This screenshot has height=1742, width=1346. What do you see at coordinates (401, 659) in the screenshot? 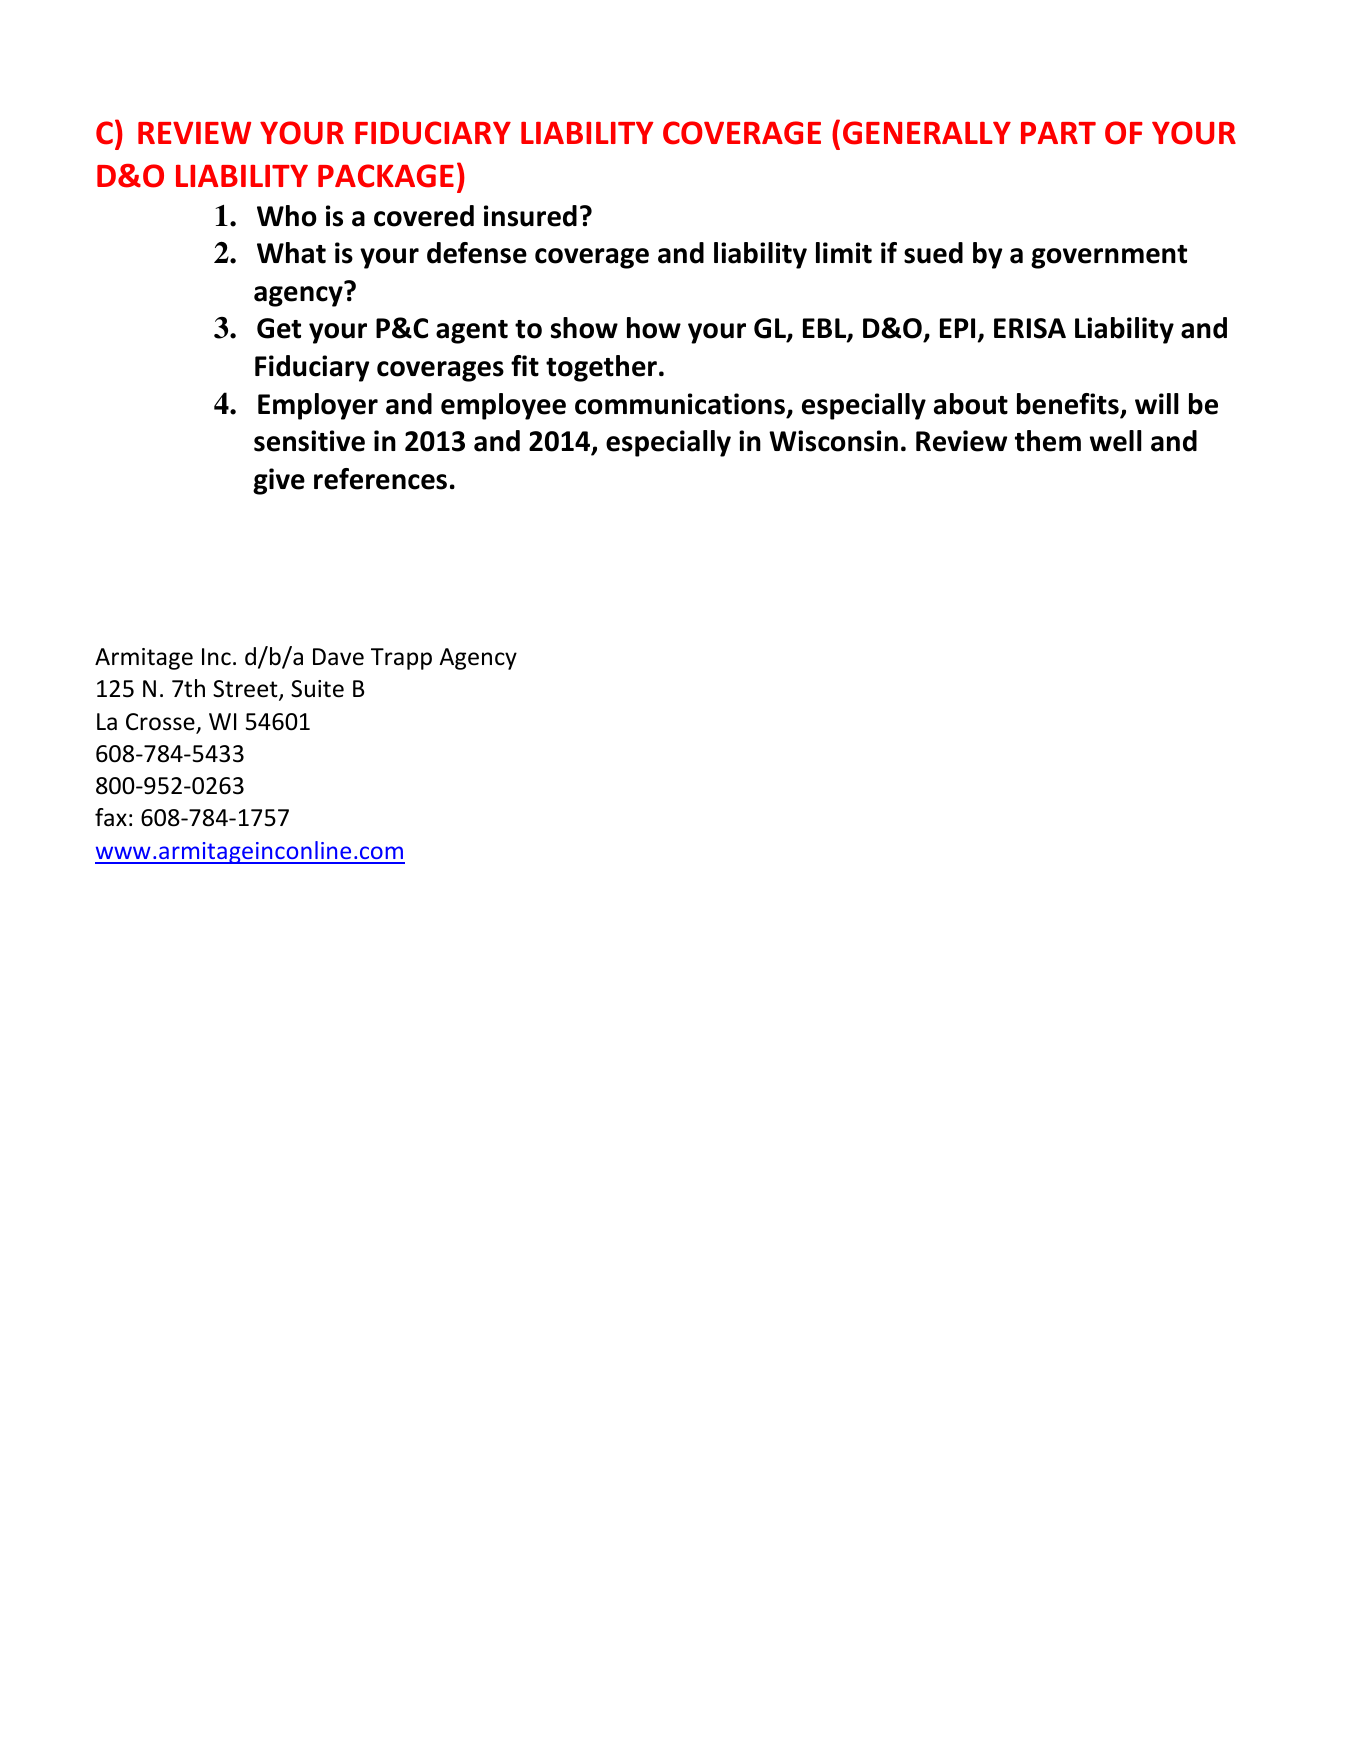
I see `Trapp` at bounding box center [401, 659].
